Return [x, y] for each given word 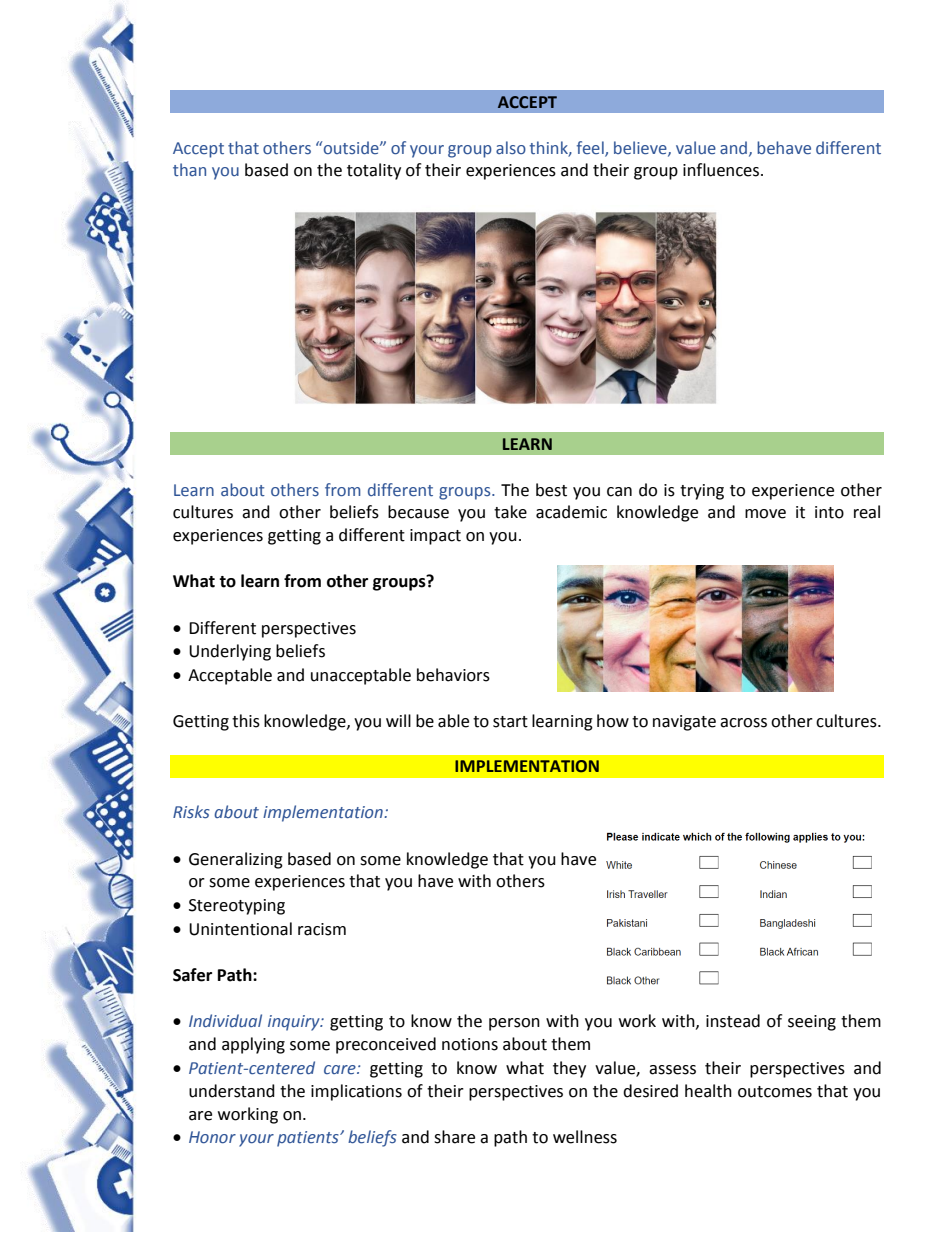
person [514, 1024]
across [743, 723]
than [189, 169]
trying [702, 492]
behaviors [453, 675]
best [551, 490]
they [569, 1069]
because [418, 512]
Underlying [230, 652]
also [511, 148]
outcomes [775, 1092]
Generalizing [236, 860]
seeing [812, 1023]
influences [722, 170]
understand [232, 1091]
